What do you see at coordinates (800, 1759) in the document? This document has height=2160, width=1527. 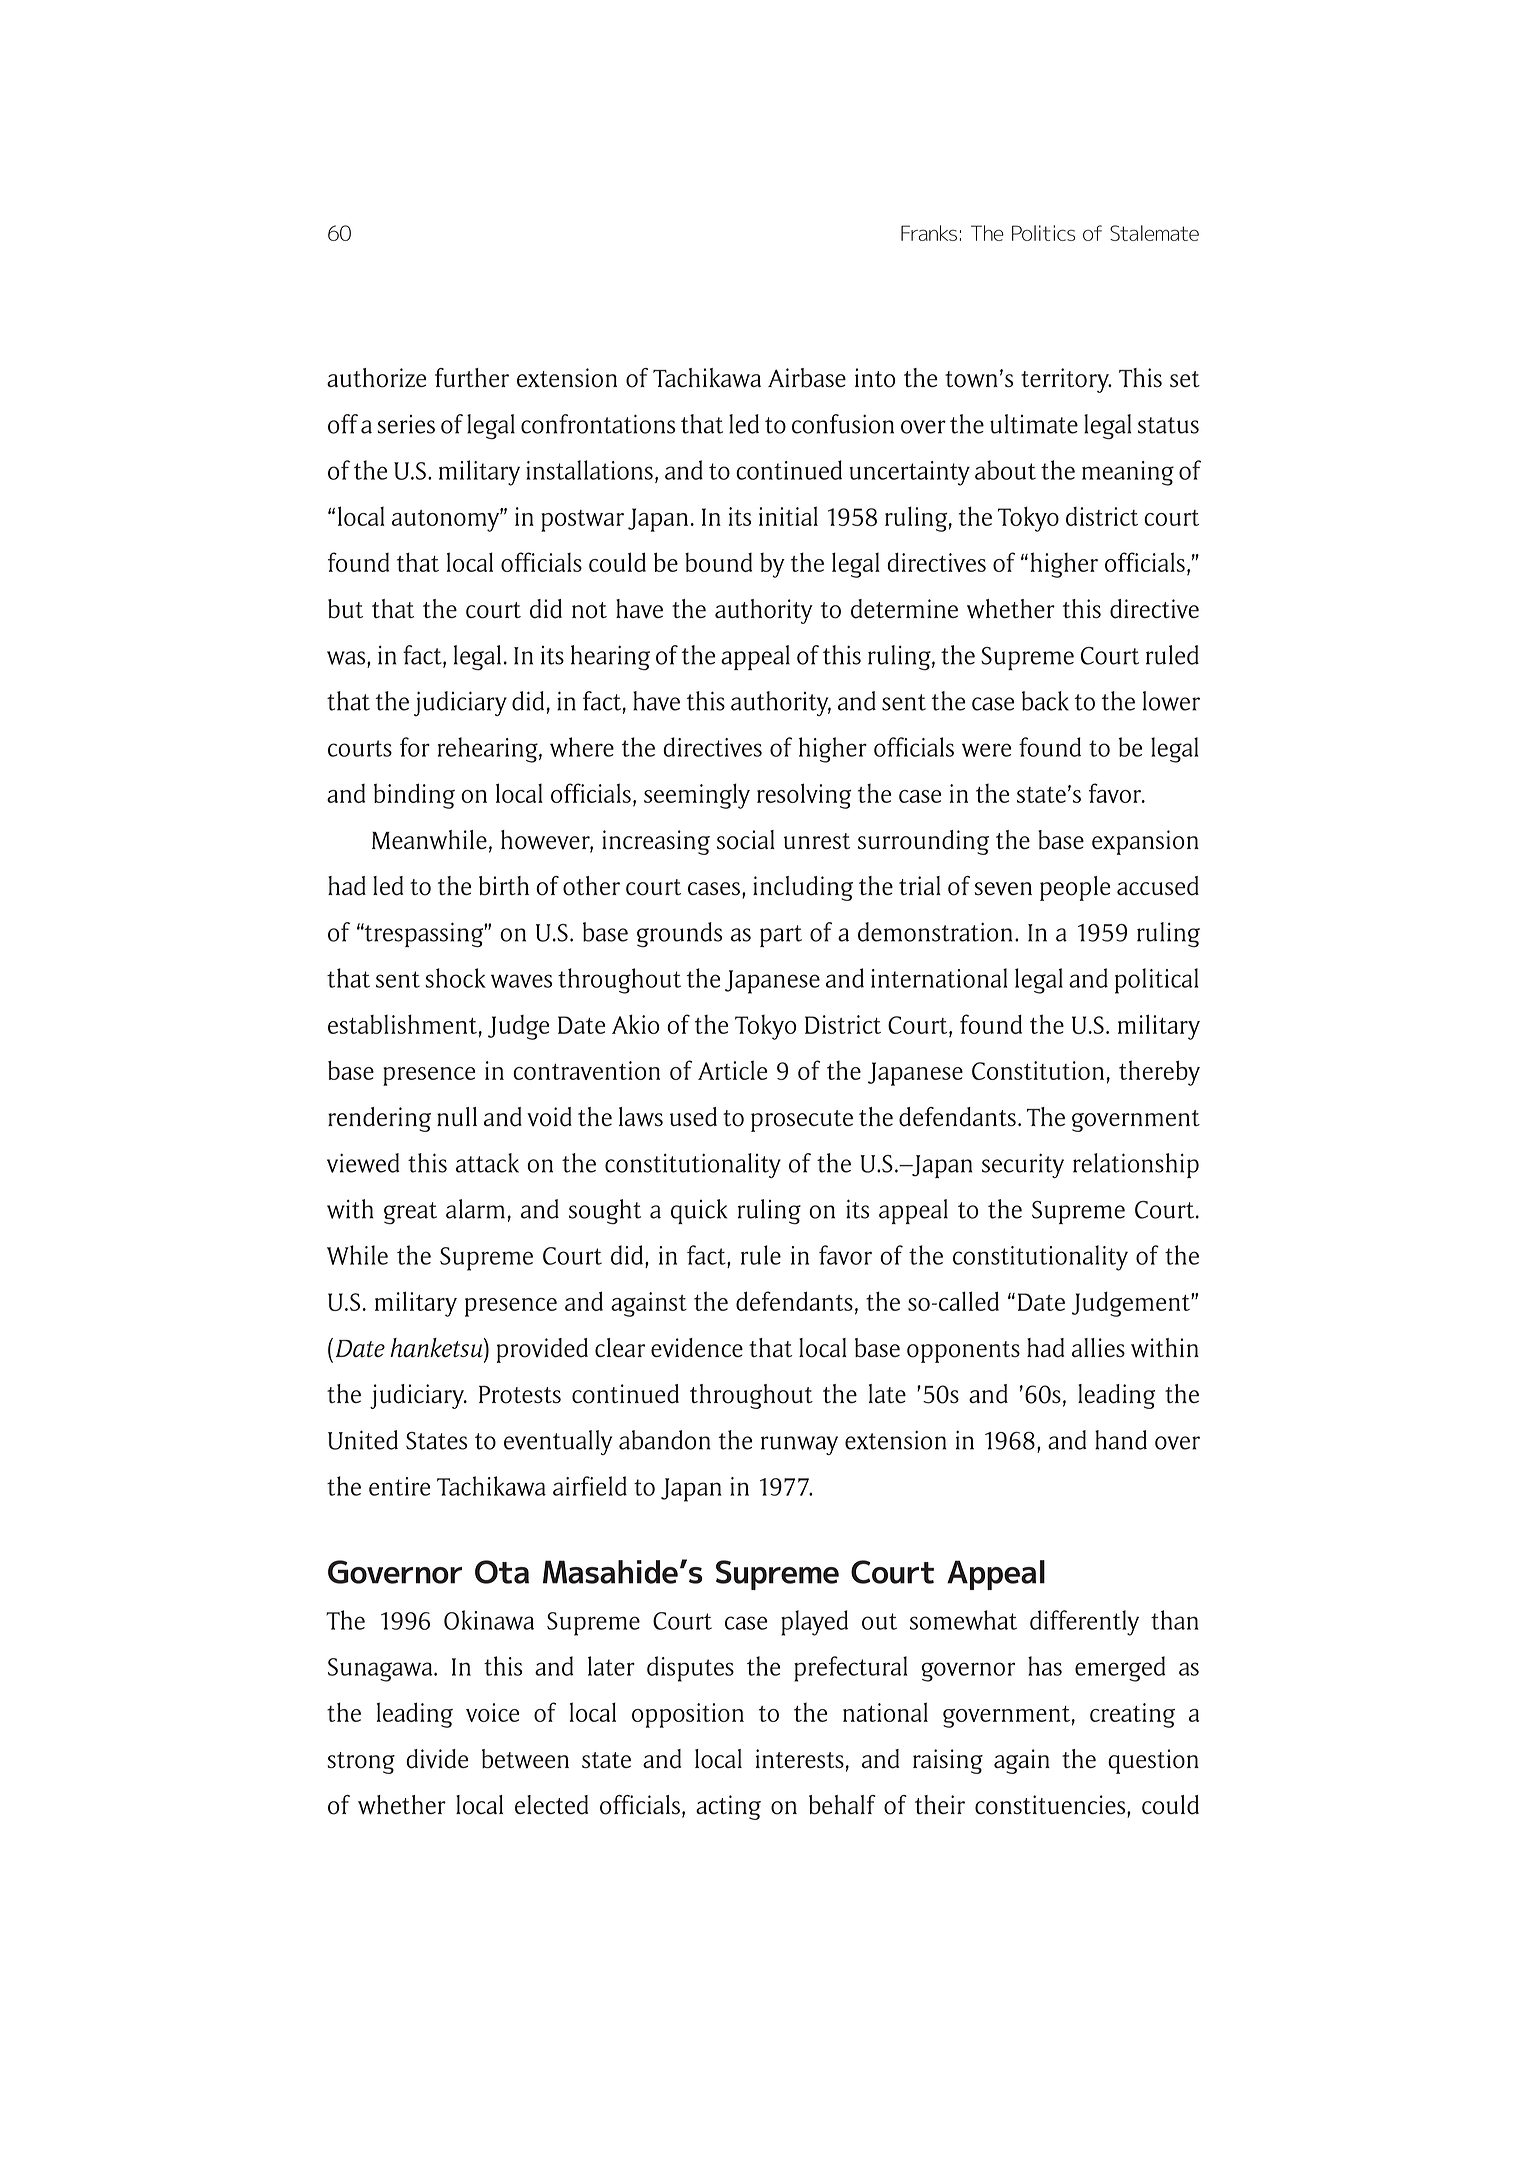 I see `interests` at bounding box center [800, 1759].
